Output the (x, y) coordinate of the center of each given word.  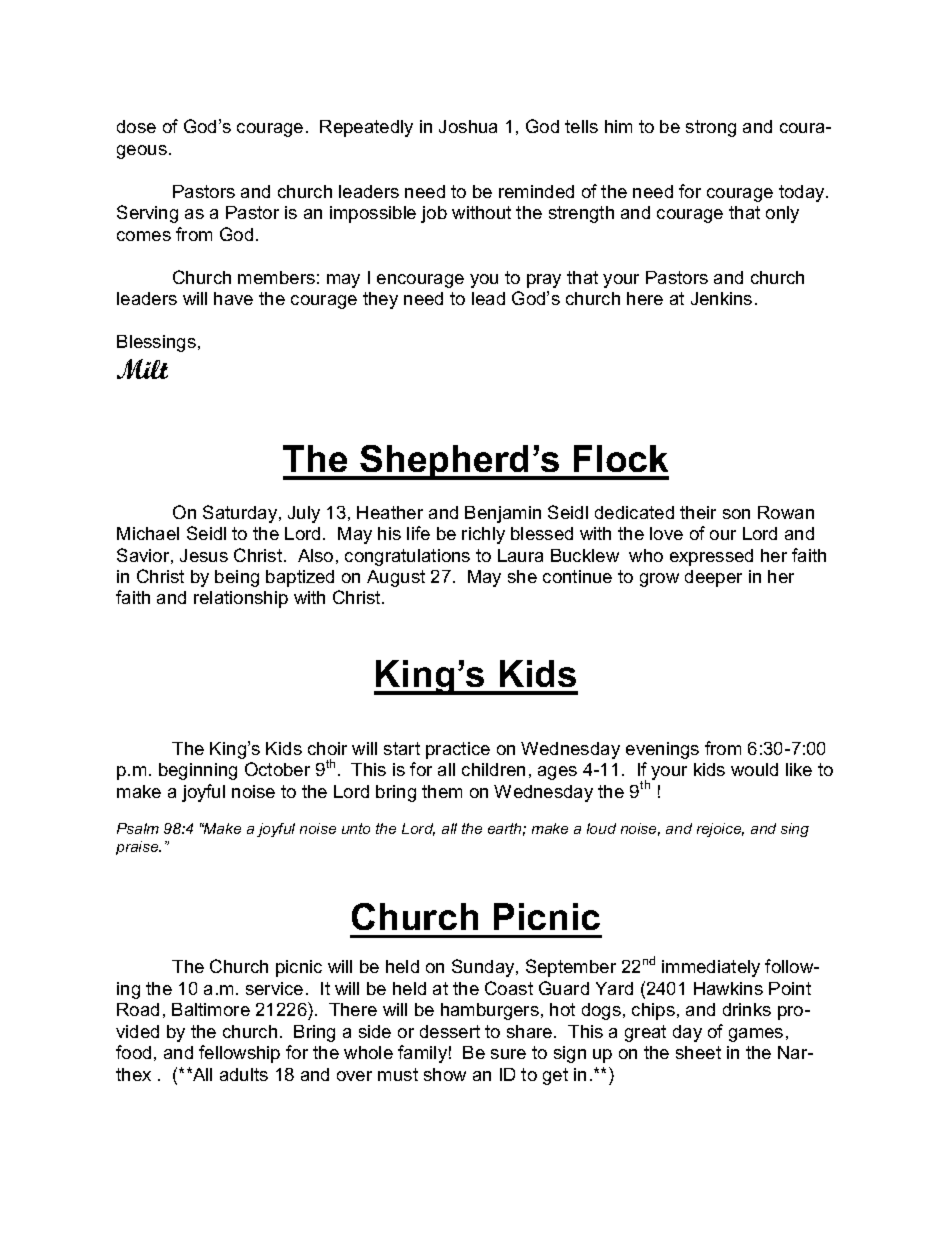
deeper (713, 578)
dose (136, 126)
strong (711, 128)
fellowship (239, 1054)
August (396, 578)
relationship (241, 599)
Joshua (468, 126)
